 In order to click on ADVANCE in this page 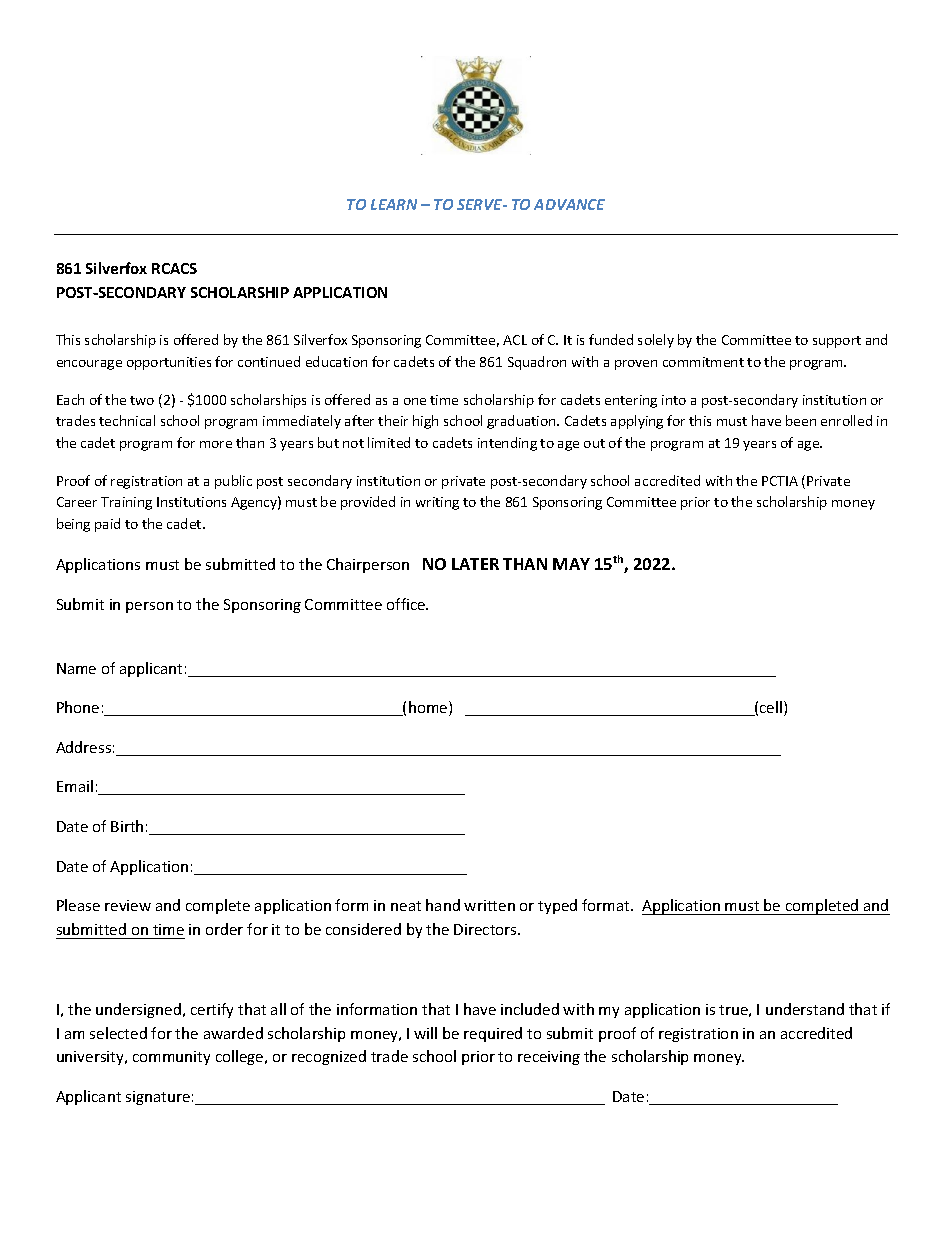, I will do `click(569, 204)`.
